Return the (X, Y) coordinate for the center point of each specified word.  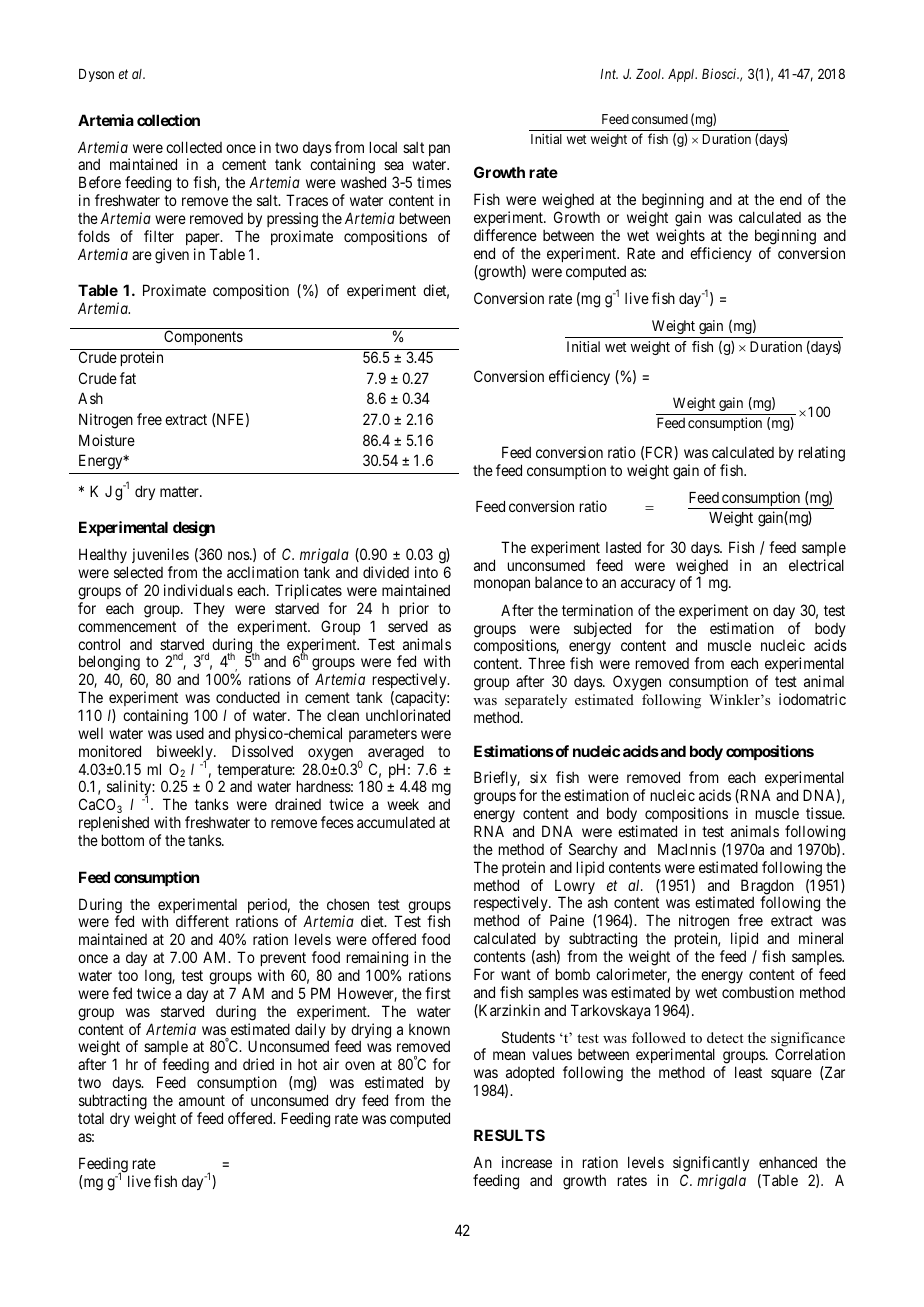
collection (168, 120)
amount (202, 1100)
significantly (711, 1164)
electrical (816, 565)
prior (414, 609)
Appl (682, 75)
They (209, 609)
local (383, 147)
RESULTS (509, 1135)
